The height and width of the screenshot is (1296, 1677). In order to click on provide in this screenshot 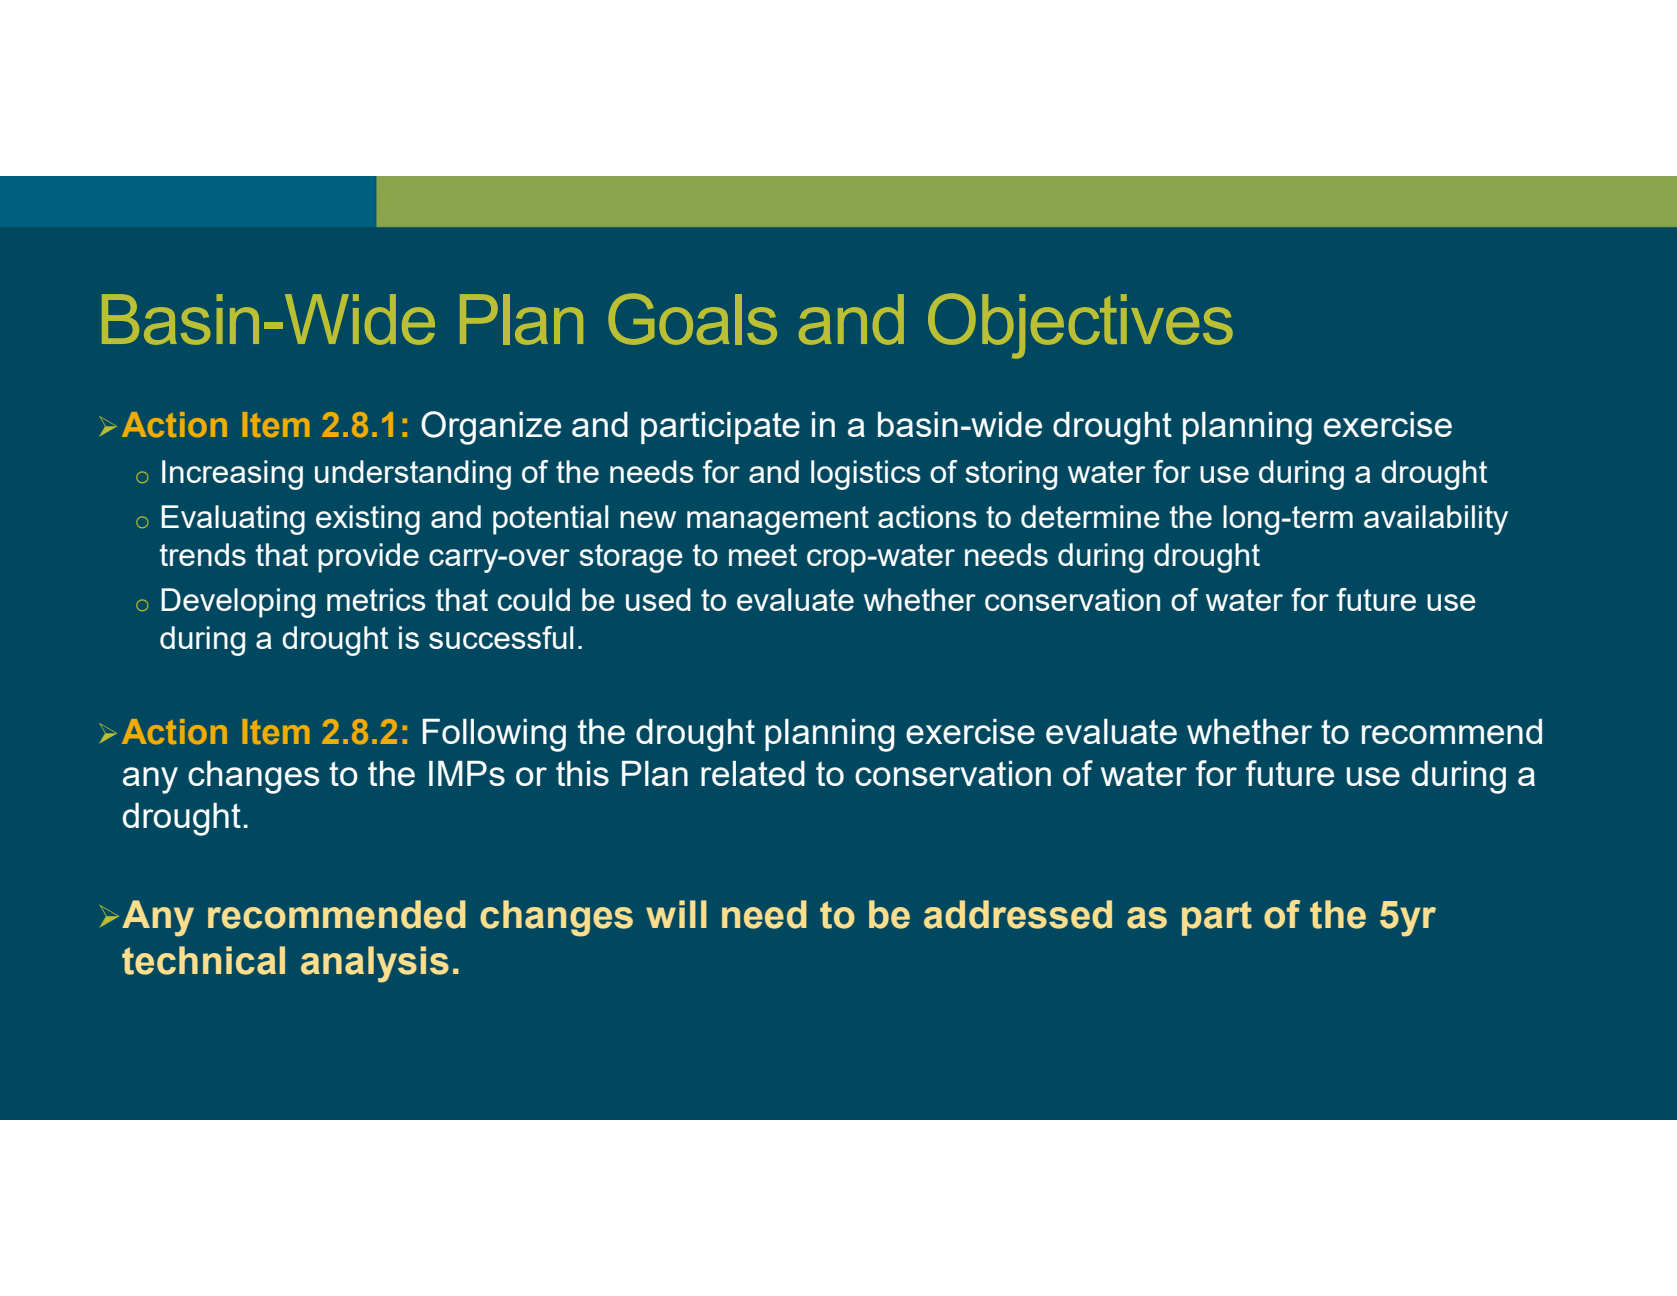, I will do `click(368, 558)`.
